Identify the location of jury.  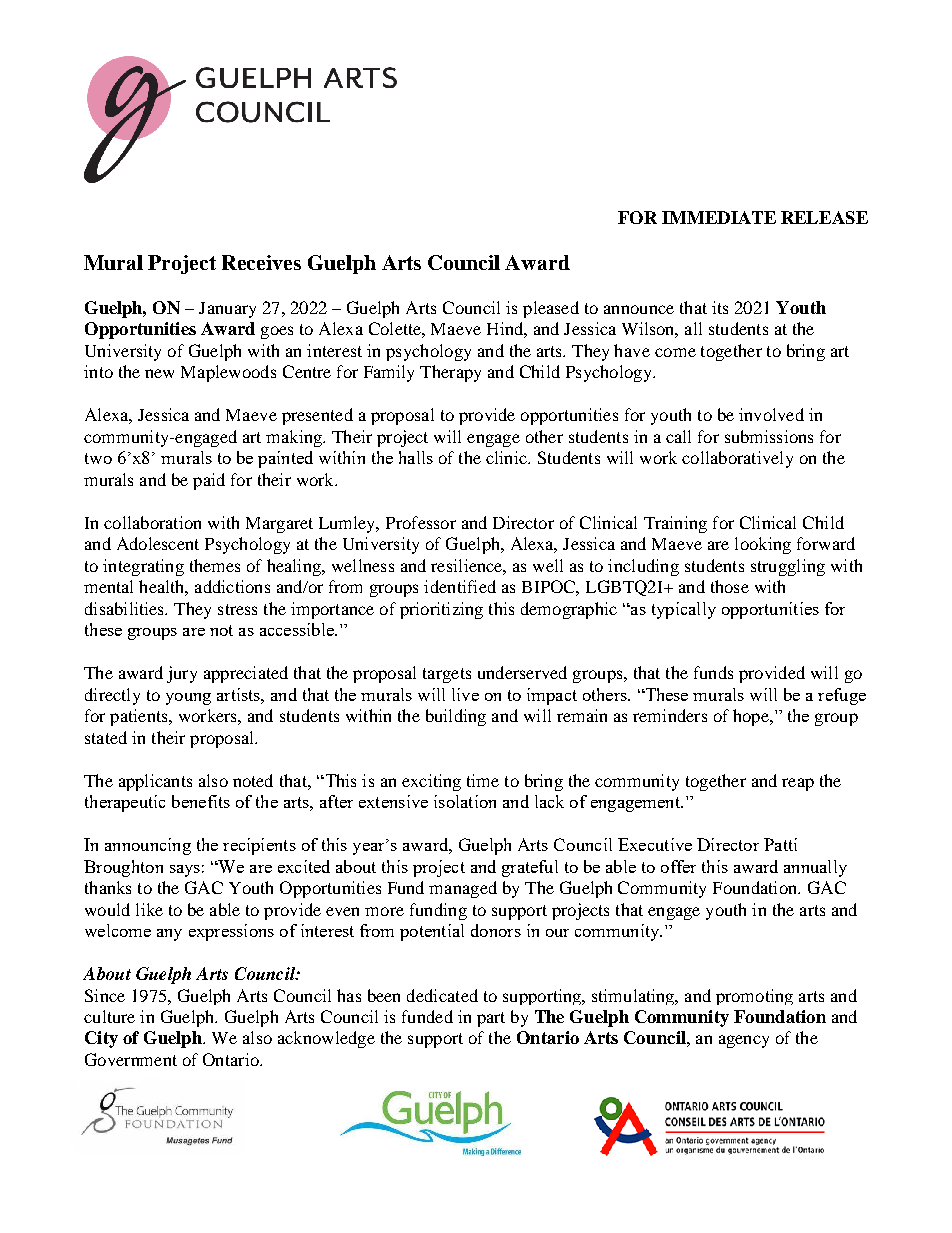
(182, 674).
